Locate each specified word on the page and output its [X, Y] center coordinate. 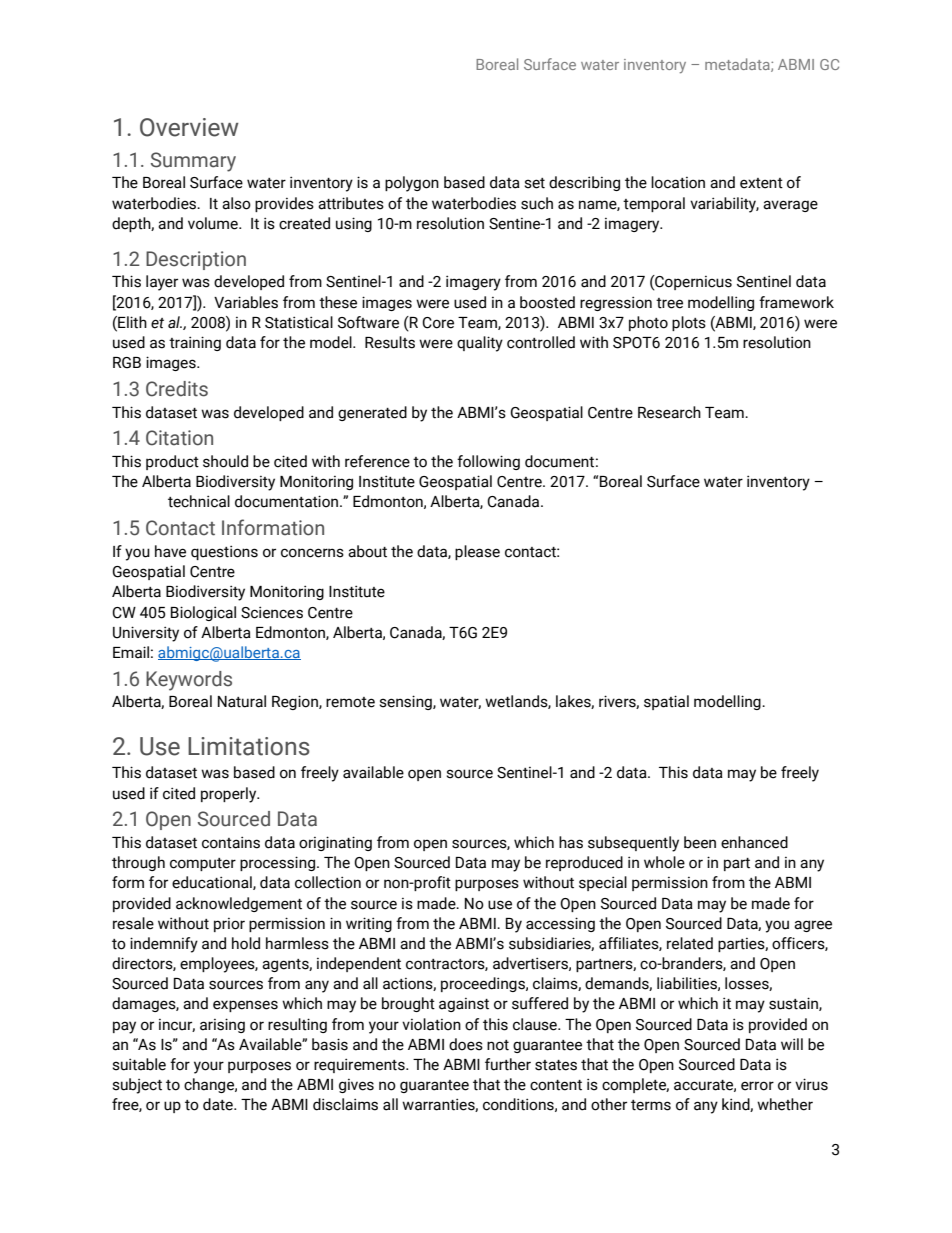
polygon [412, 184]
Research [669, 412]
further [508, 1064]
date [219, 1104]
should [225, 461]
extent [761, 183]
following [488, 462]
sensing [406, 702]
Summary [193, 162]
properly [230, 795]
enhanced [754, 842]
